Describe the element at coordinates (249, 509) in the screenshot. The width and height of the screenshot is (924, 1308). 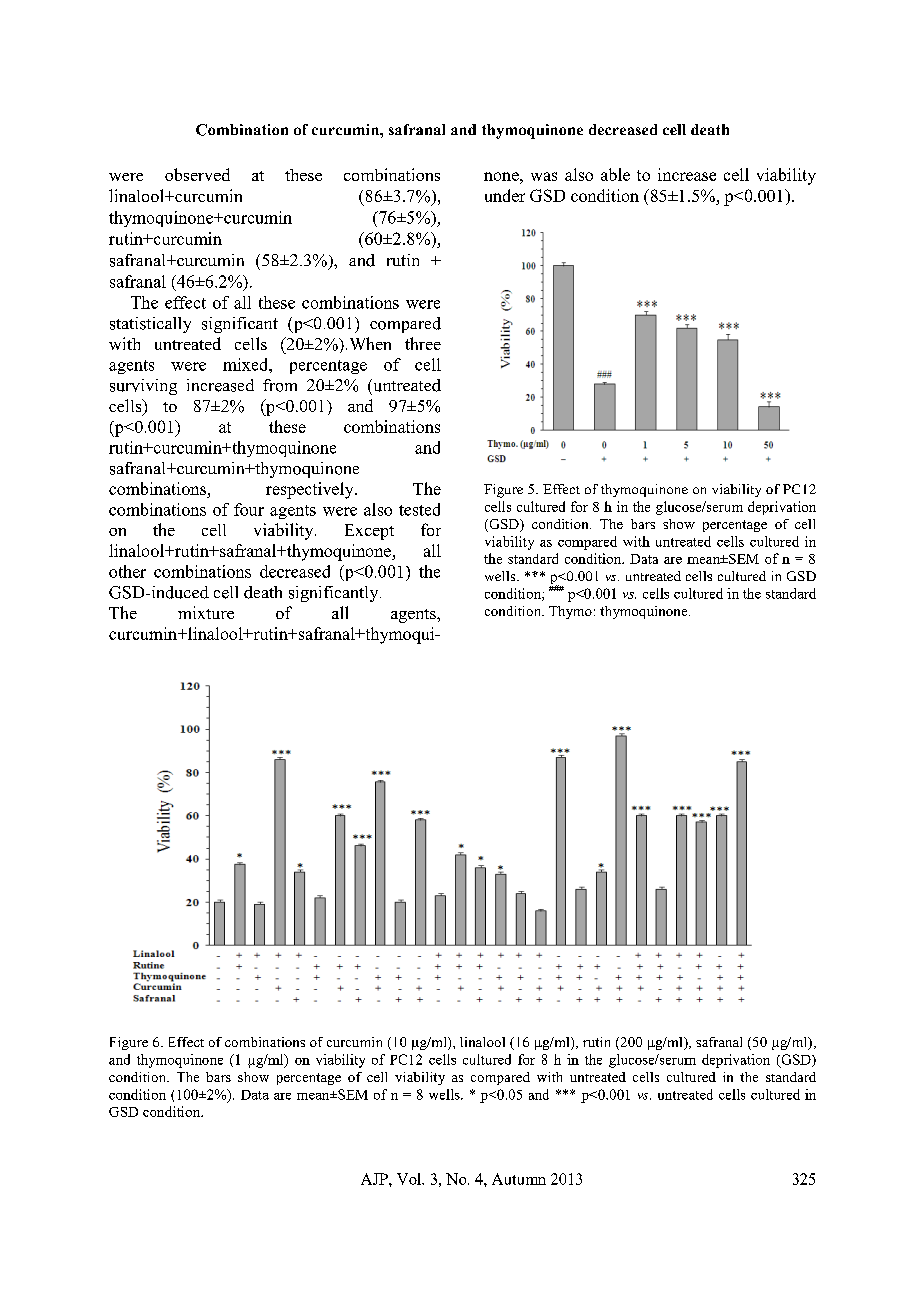
I see `four` at that location.
